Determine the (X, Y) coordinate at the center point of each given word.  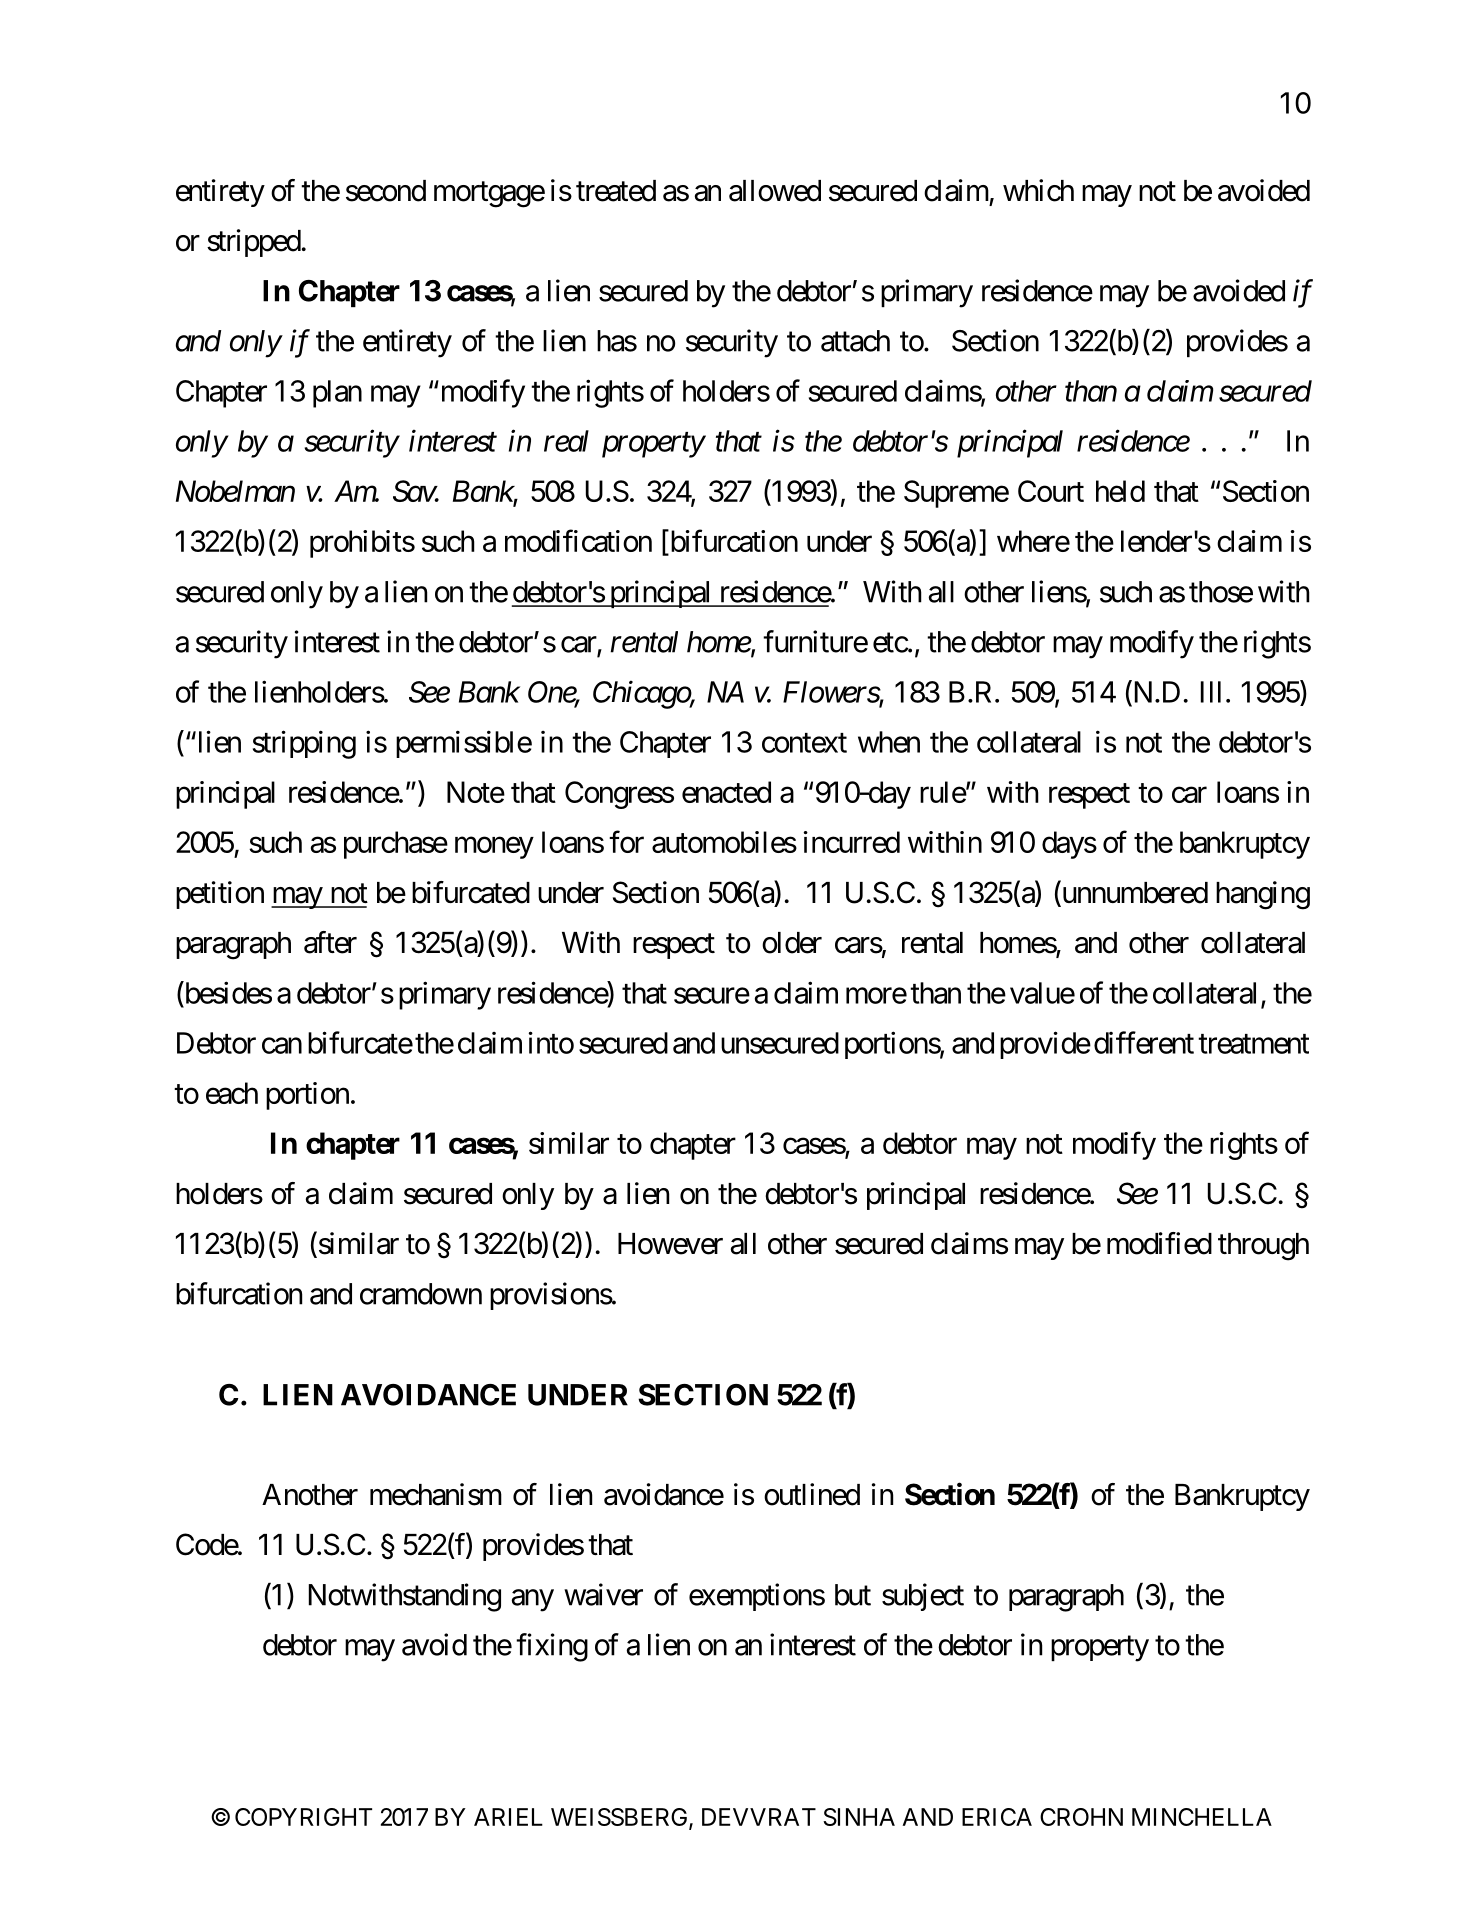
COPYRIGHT (303, 1817)
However (670, 1244)
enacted (726, 792)
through (1263, 1247)
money (494, 848)
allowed (775, 191)
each (232, 1093)
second (386, 191)
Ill (1211, 692)
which (1038, 190)
